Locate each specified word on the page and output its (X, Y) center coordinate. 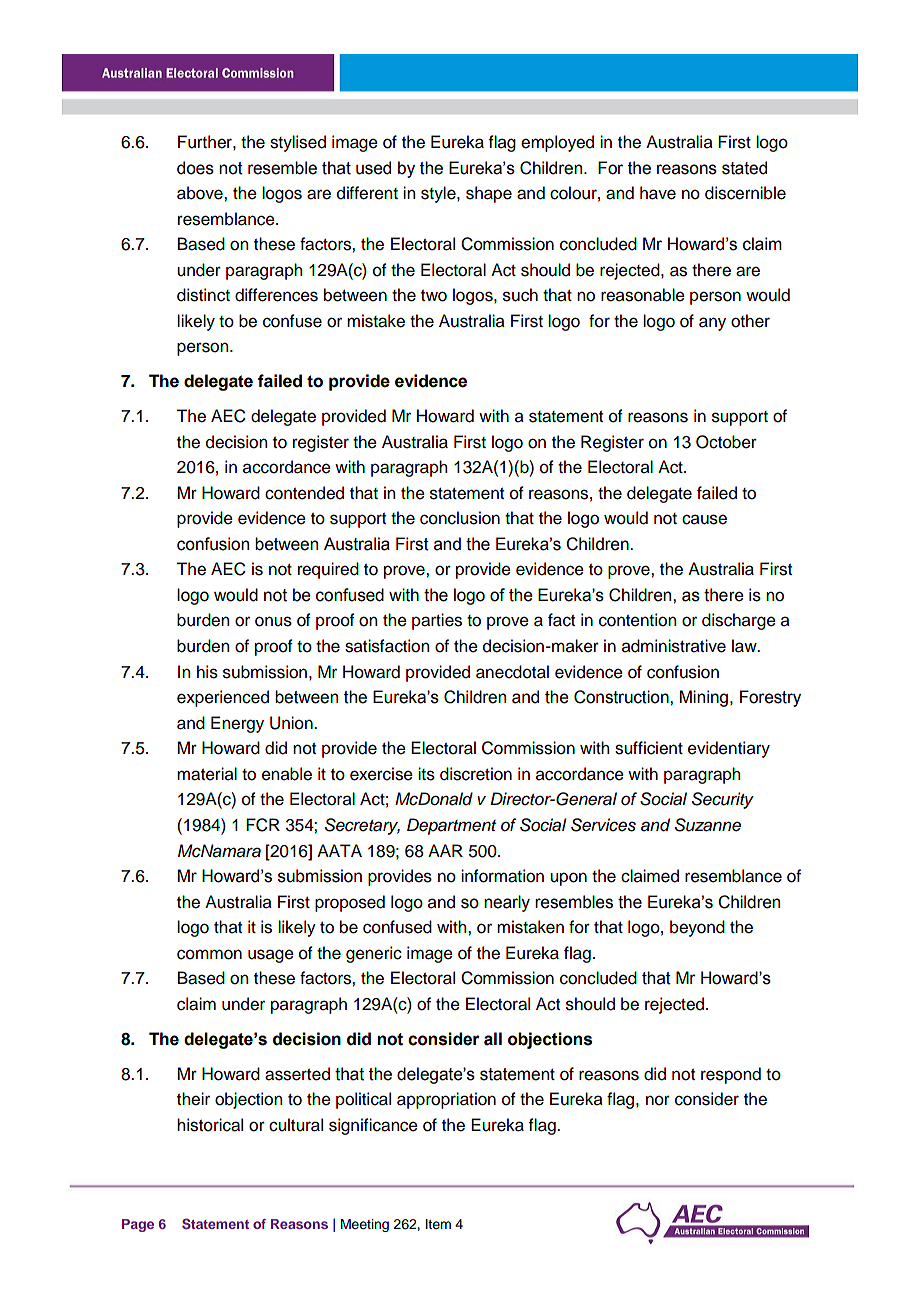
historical (210, 1125)
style (439, 194)
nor (658, 1100)
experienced (223, 698)
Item (438, 1224)
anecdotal (512, 672)
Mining (704, 698)
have (658, 193)
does (195, 168)
